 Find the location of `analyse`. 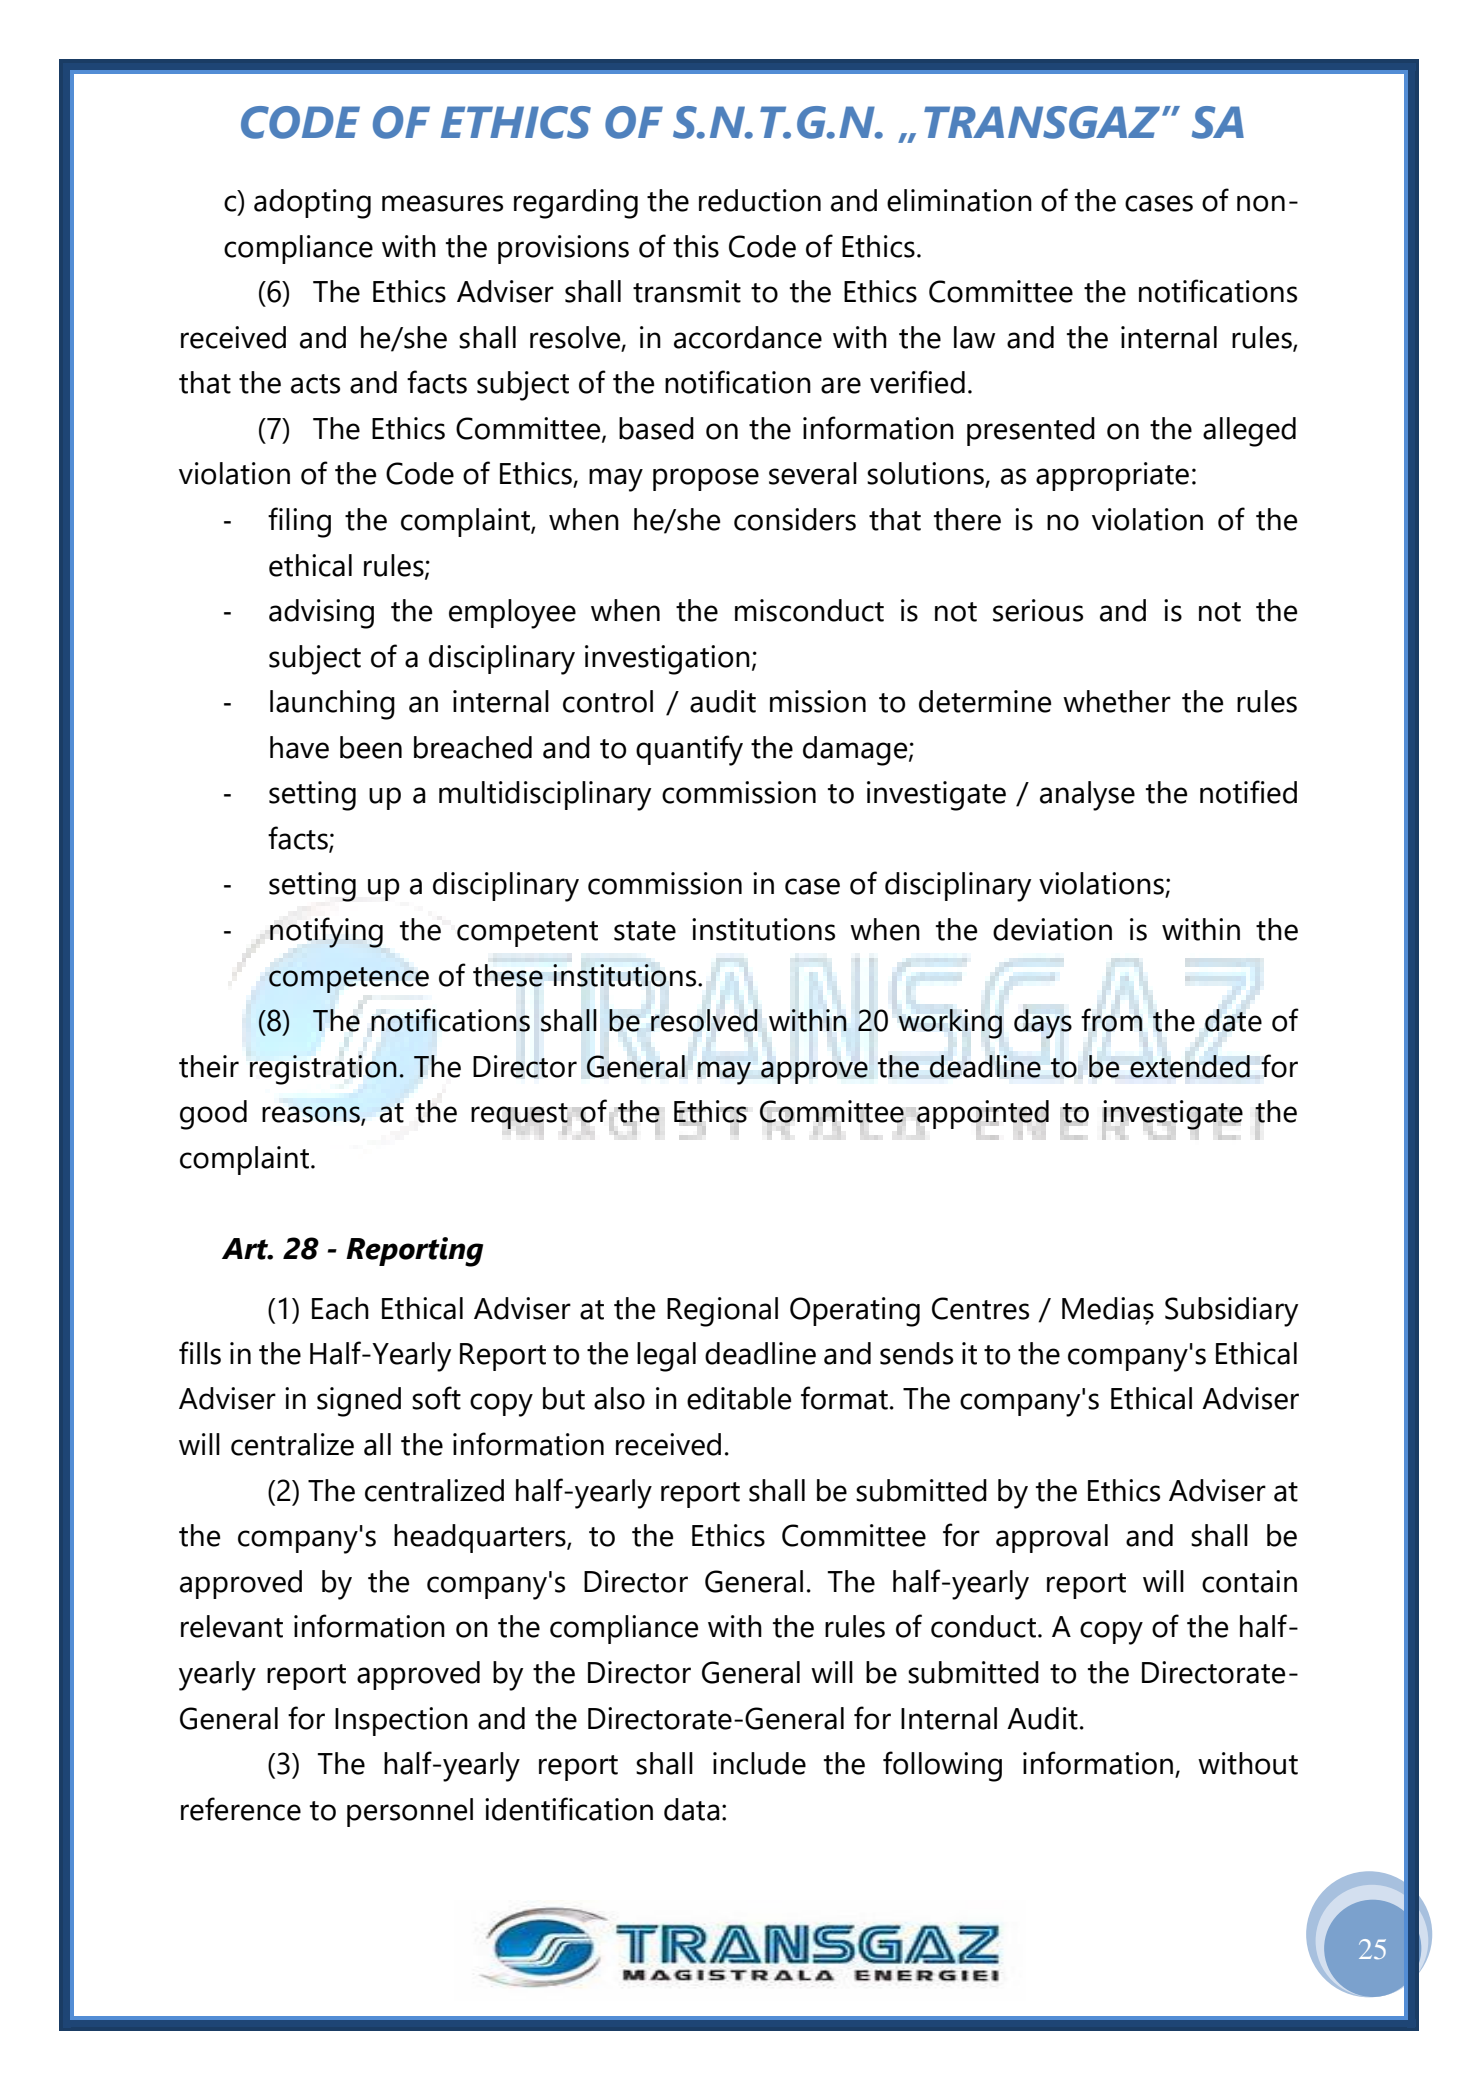

analyse is located at coordinates (1087, 796).
